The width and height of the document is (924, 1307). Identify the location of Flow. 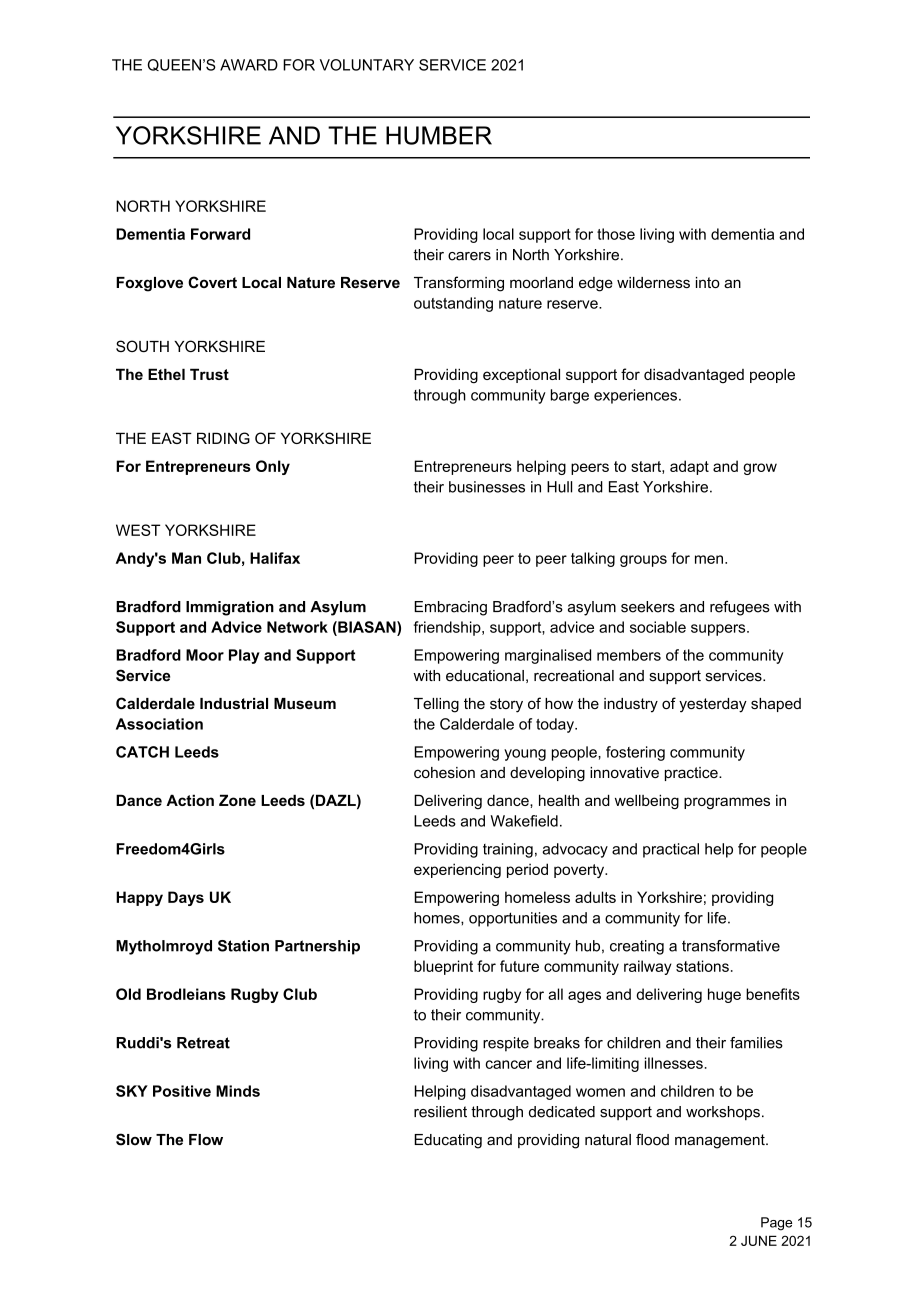
(206, 1140).
